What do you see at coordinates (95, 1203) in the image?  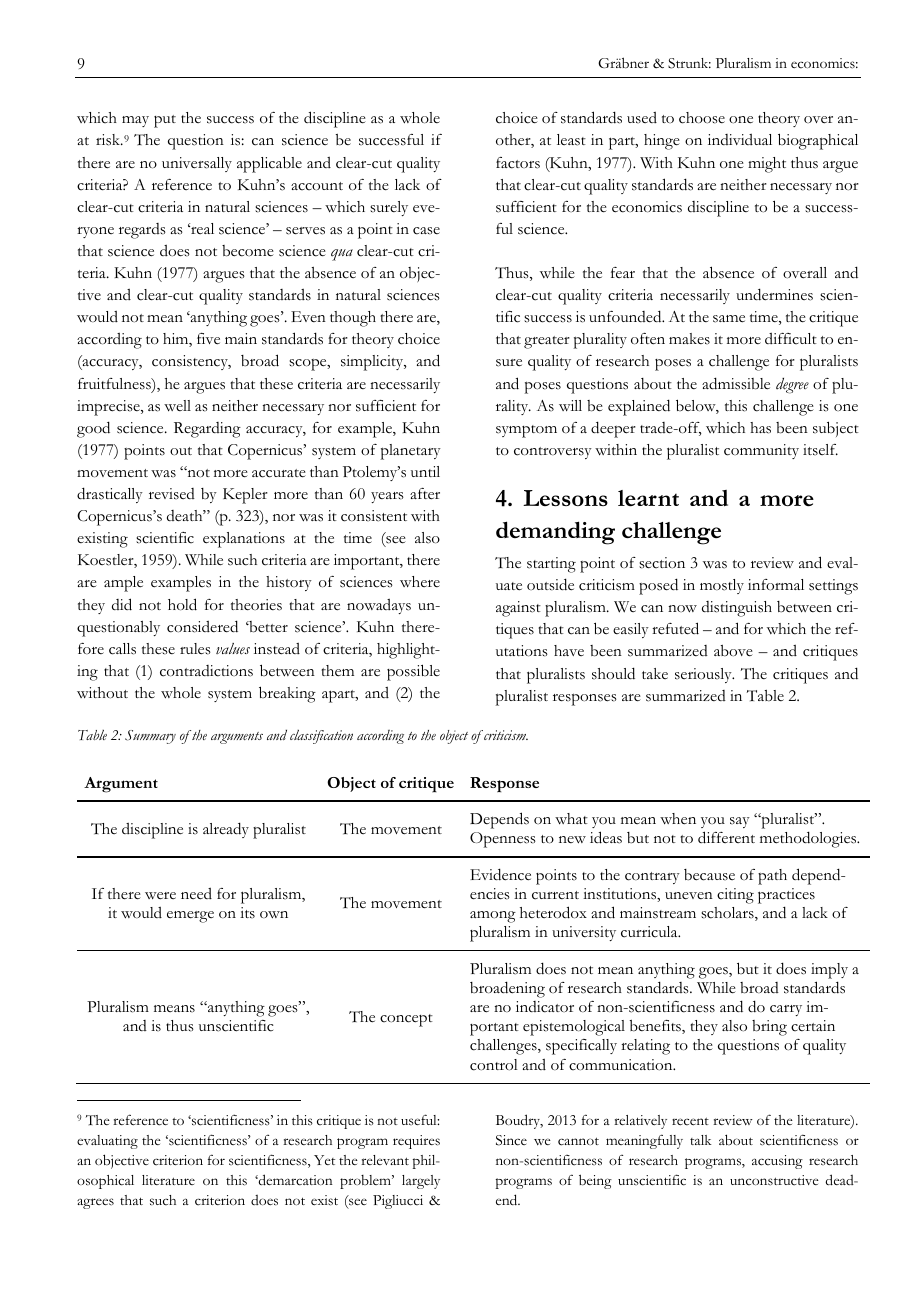 I see `agrees` at bounding box center [95, 1203].
